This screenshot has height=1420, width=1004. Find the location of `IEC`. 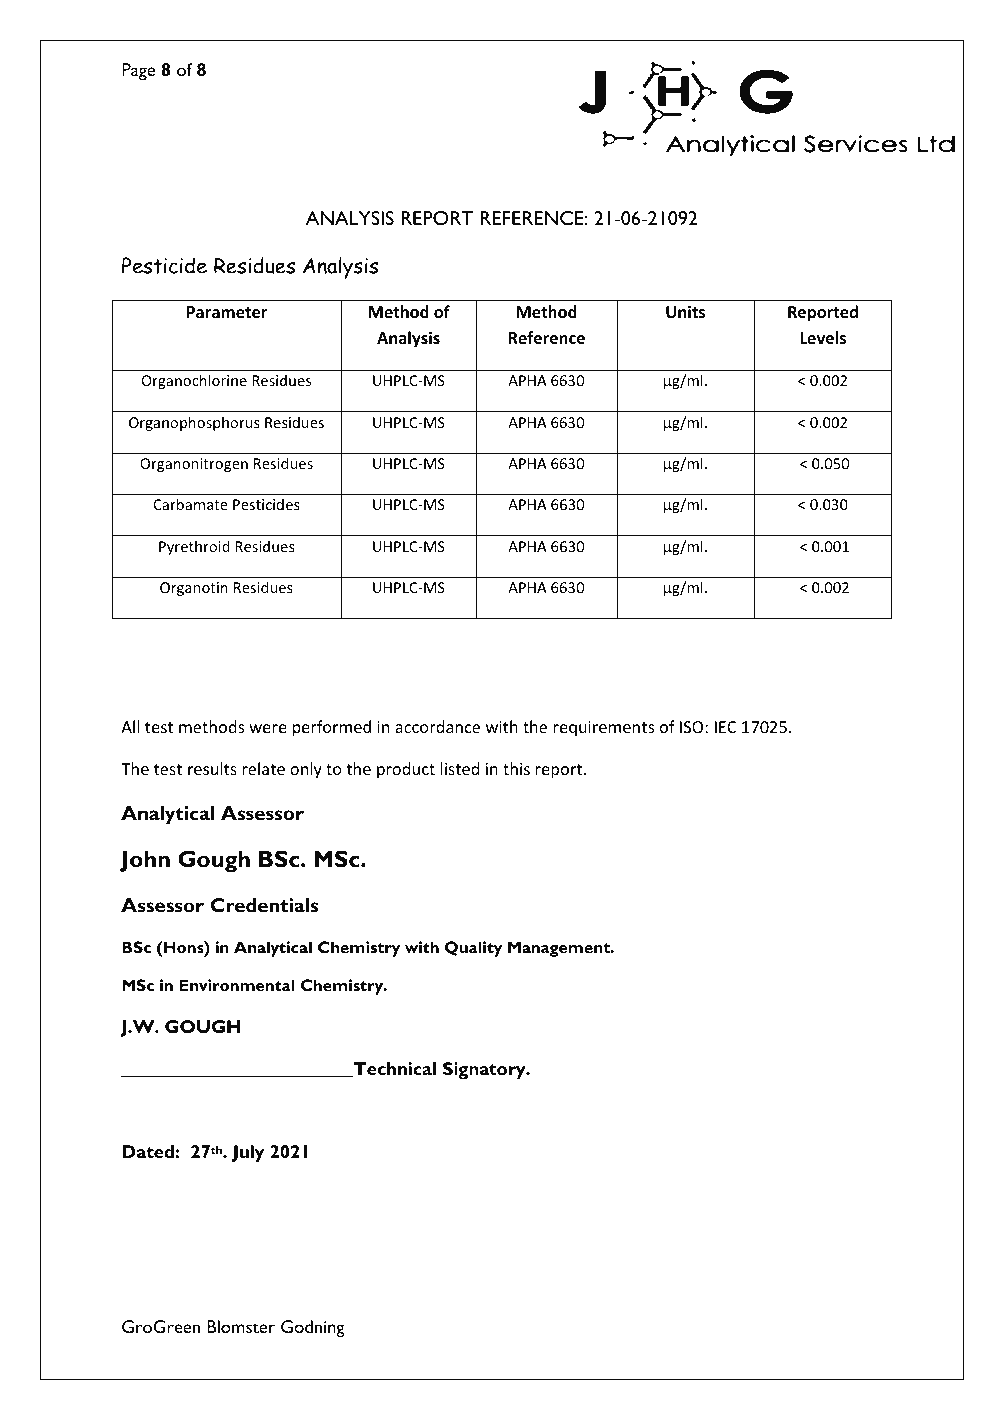

IEC is located at coordinates (725, 727).
